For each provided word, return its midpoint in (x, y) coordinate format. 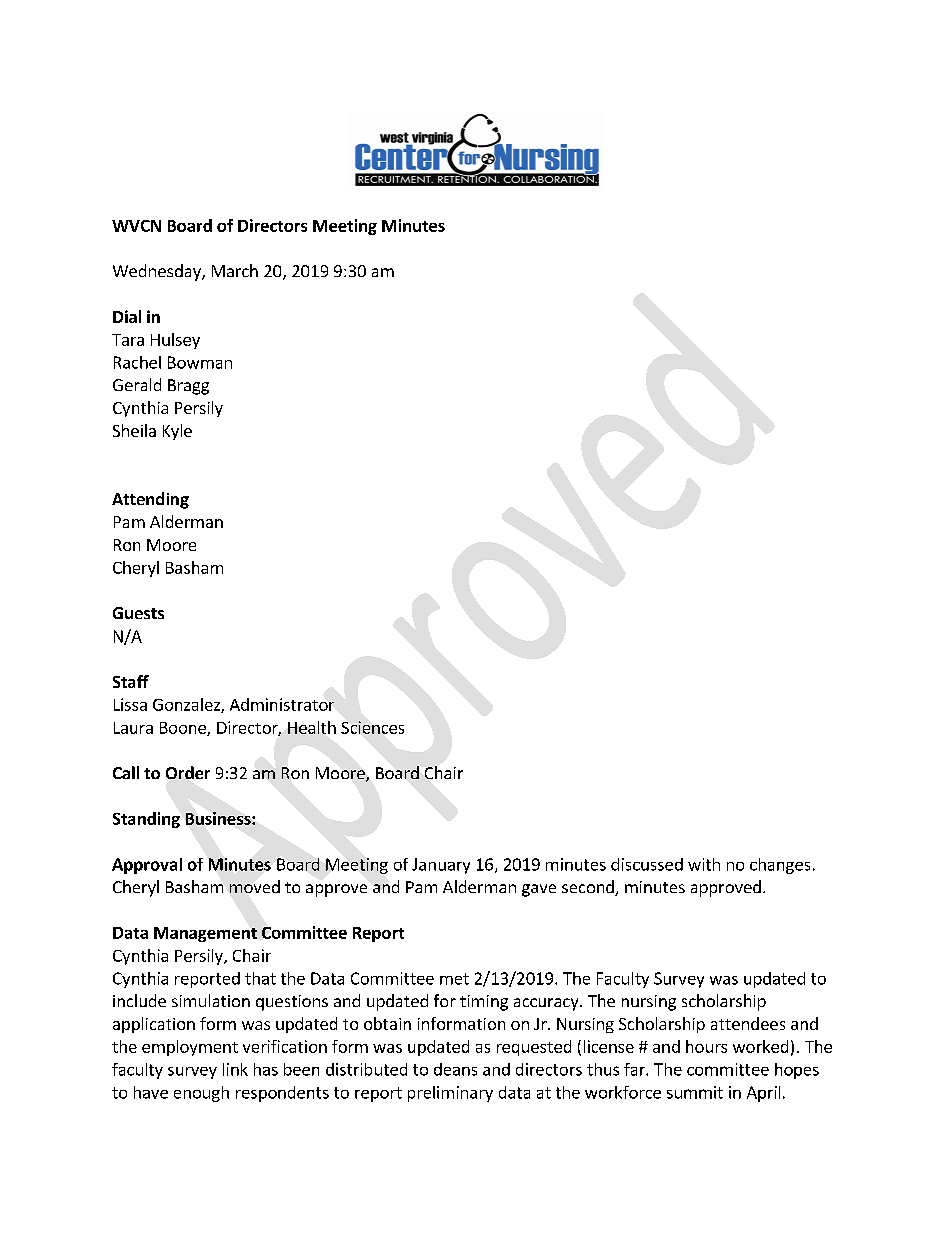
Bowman (200, 362)
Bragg (188, 387)
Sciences (372, 727)
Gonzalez (187, 705)
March (235, 270)
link (235, 1069)
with (704, 864)
